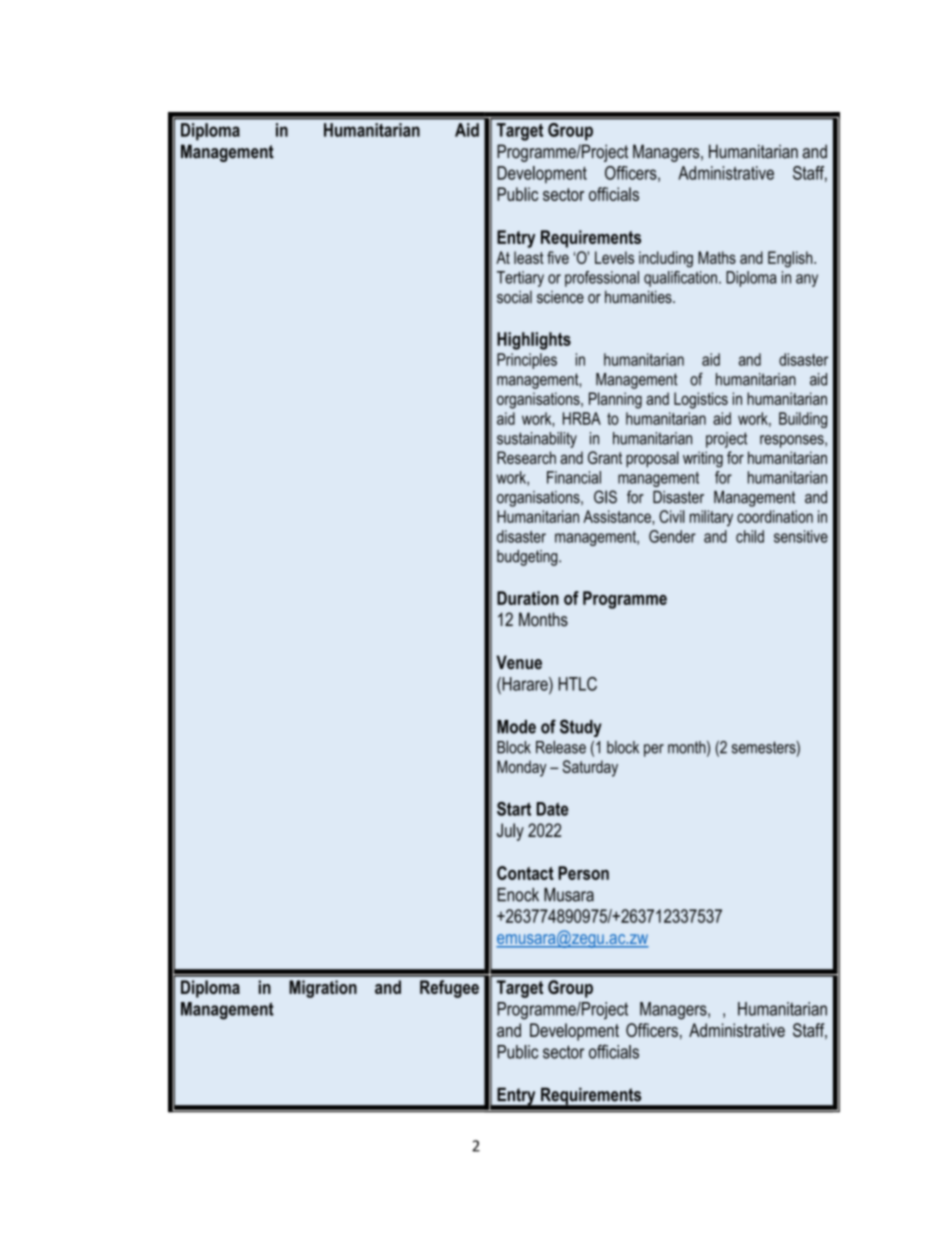 This screenshot has width=952, height=1233. Describe the element at coordinates (717, 257) in the screenshot. I see `Maths` at that location.
